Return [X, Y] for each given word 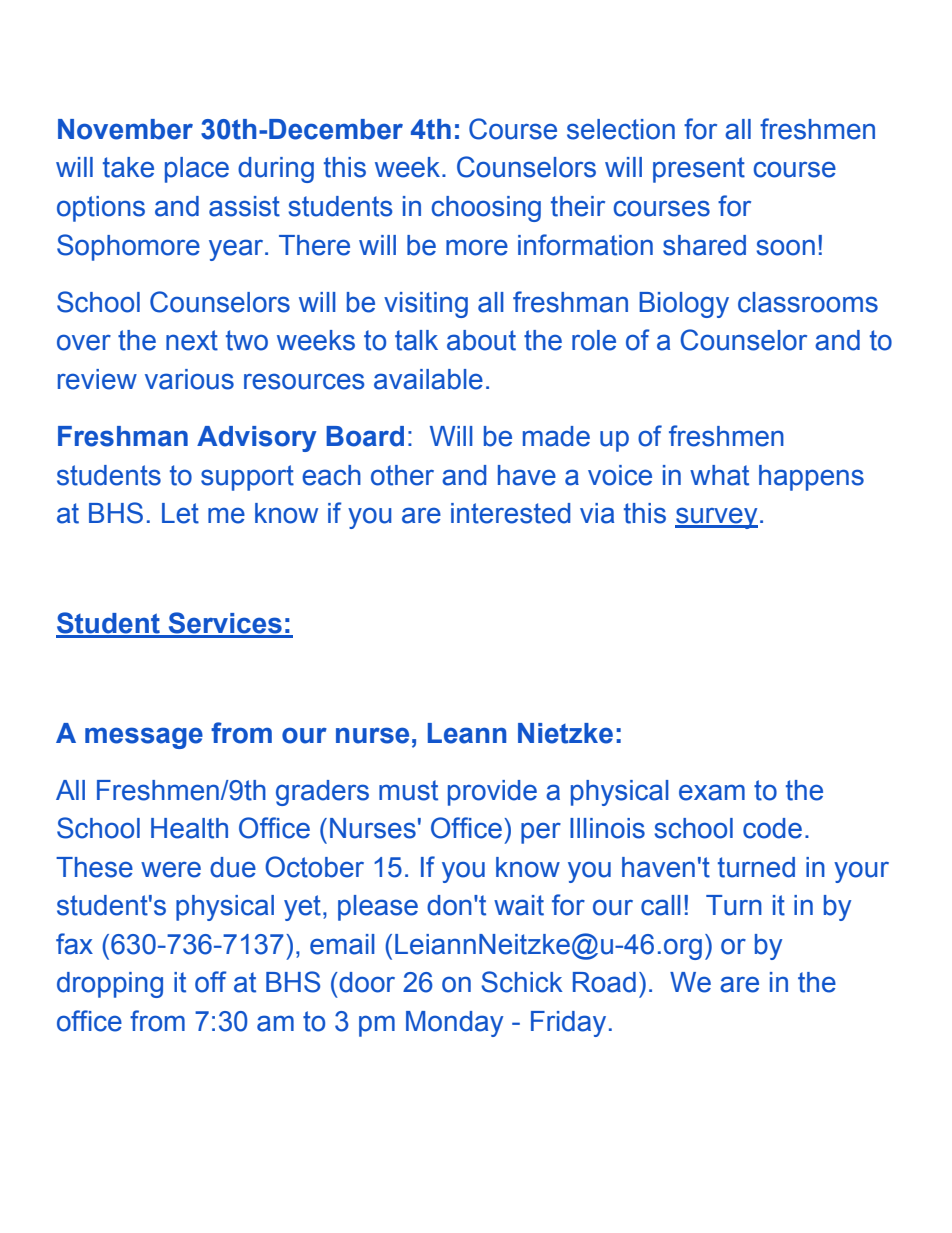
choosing [486, 209]
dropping [110, 985]
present [699, 170]
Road [604, 982]
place [197, 170]
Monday [454, 1024]
